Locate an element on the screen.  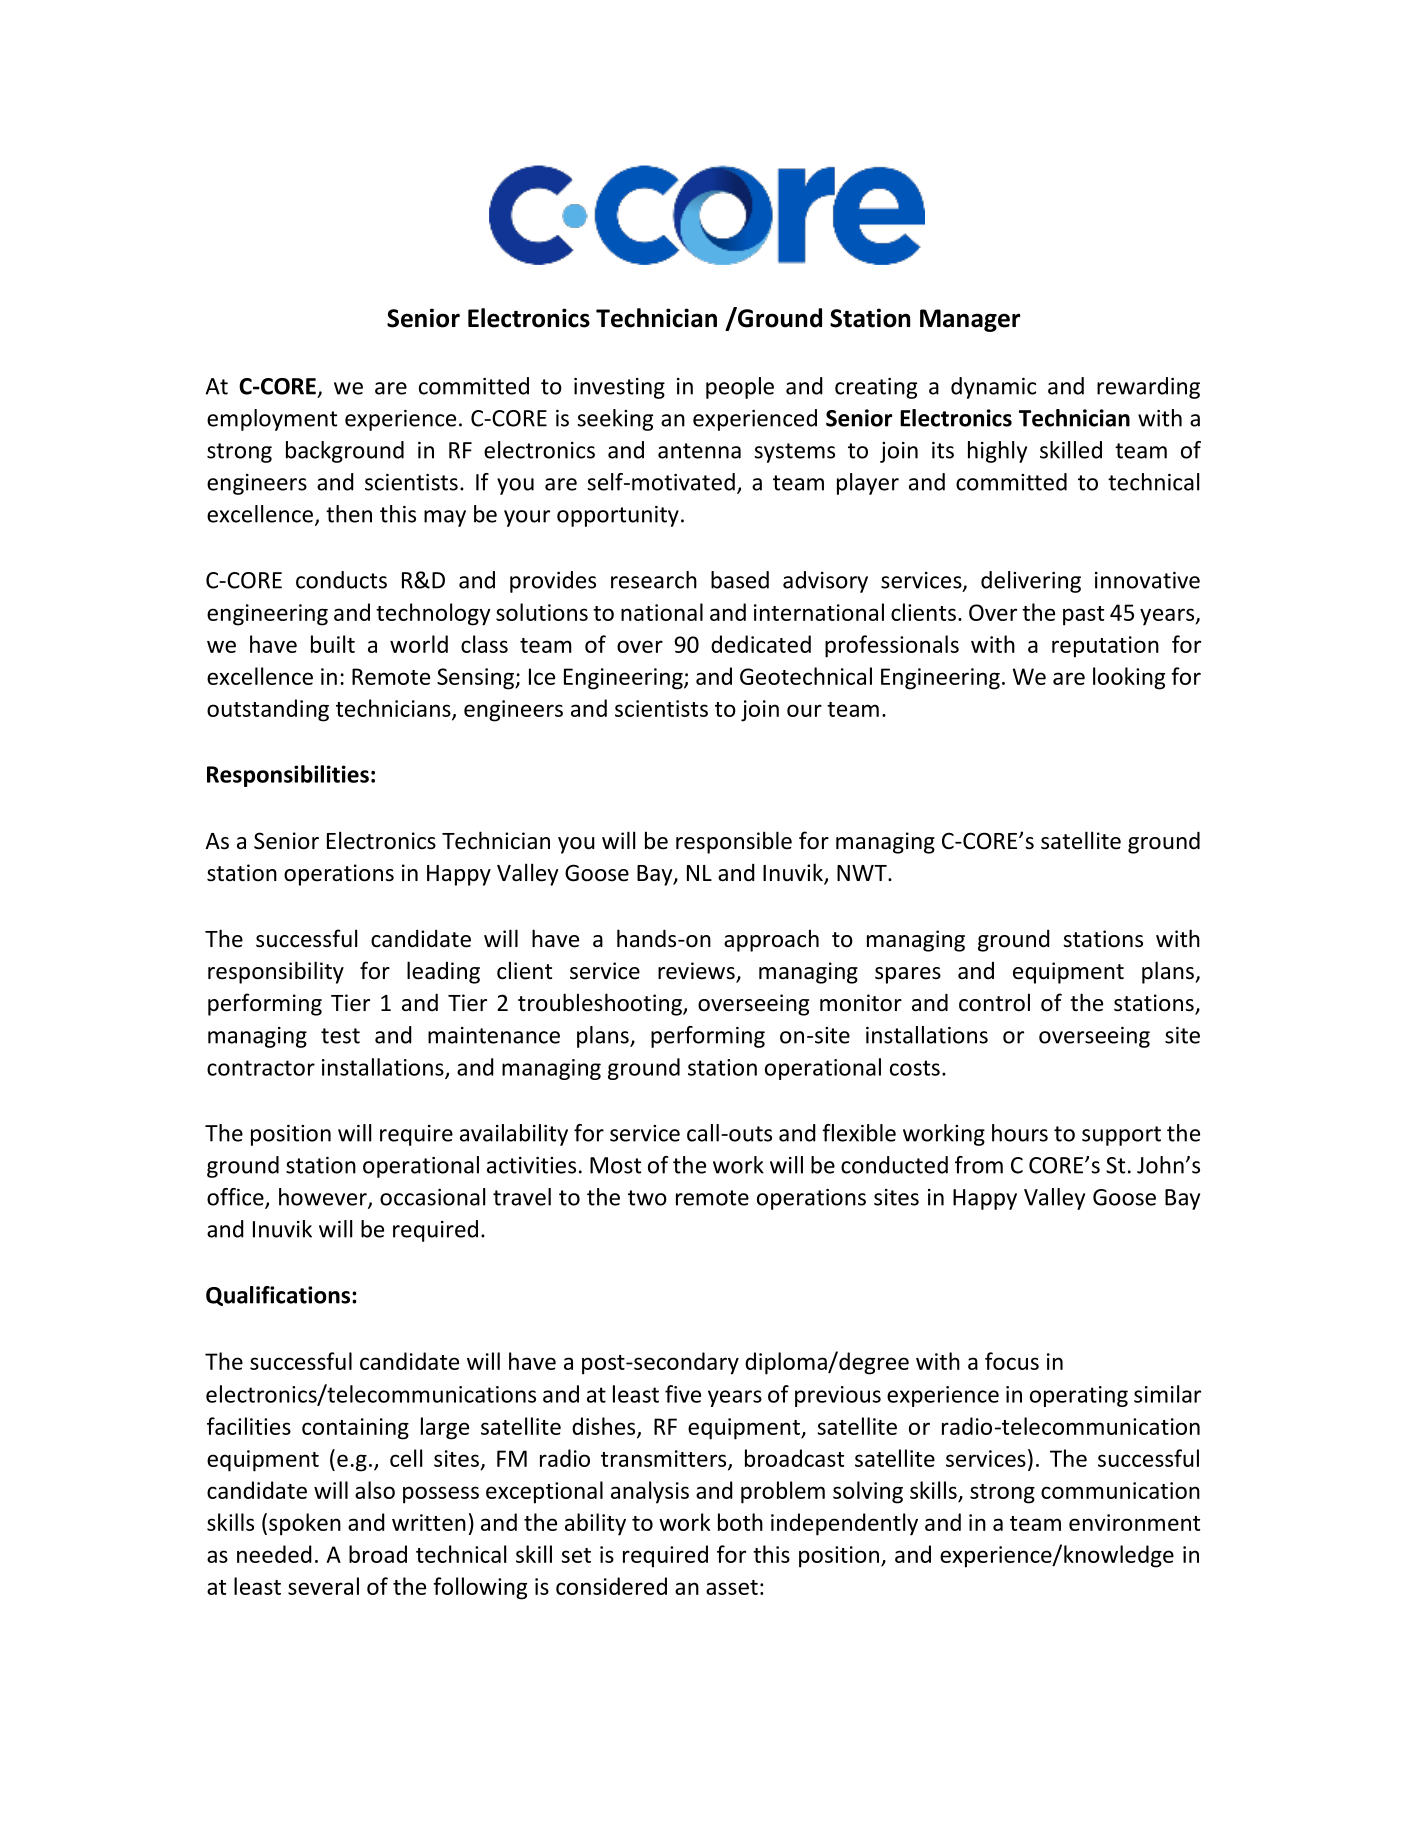
employment is located at coordinates (272, 420).
